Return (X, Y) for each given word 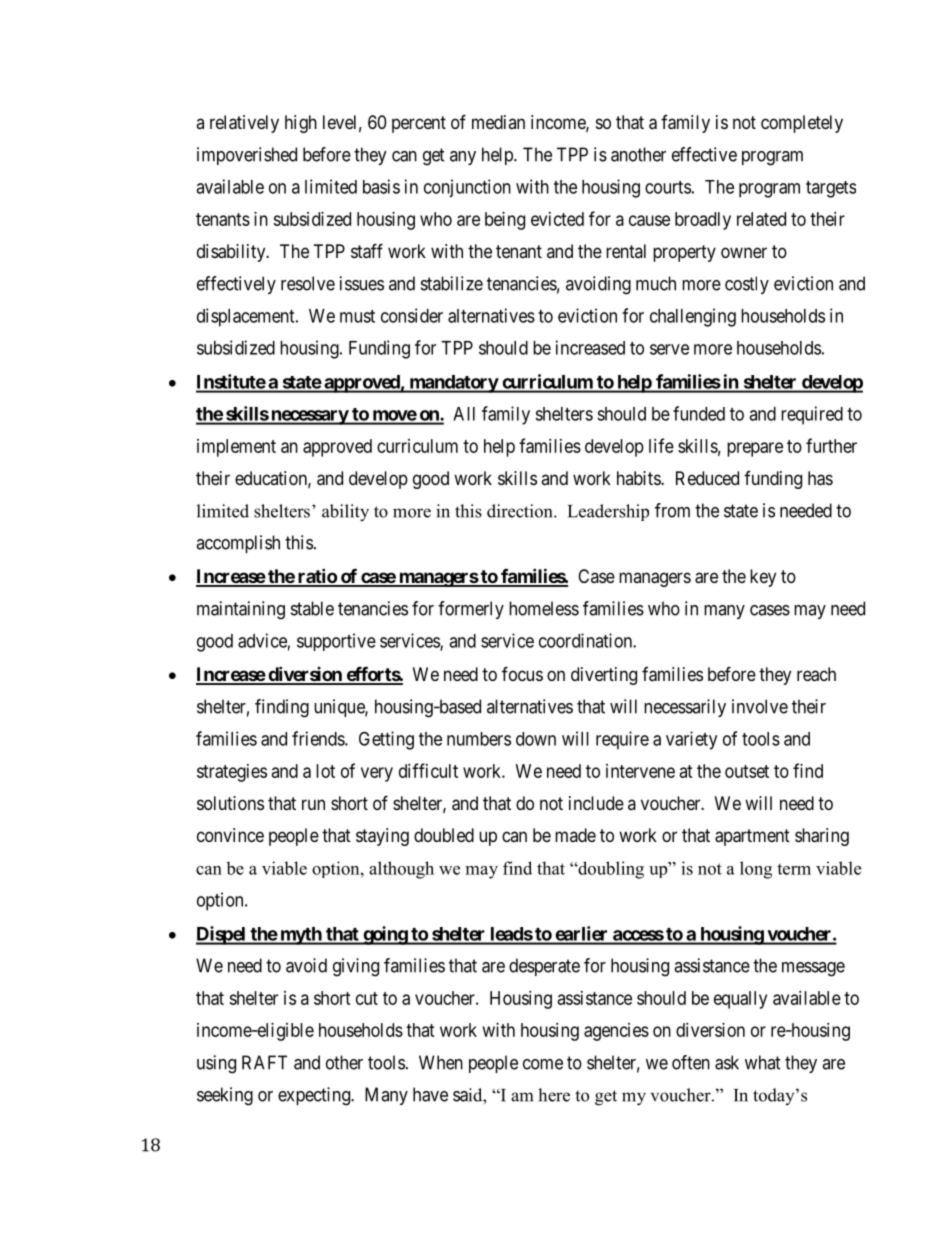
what (763, 1062)
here (554, 1095)
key (763, 578)
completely (802, 124)
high (301, 124)
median (498, 122)
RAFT (264, 1062)
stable (312, 608)
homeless (544, 608)
